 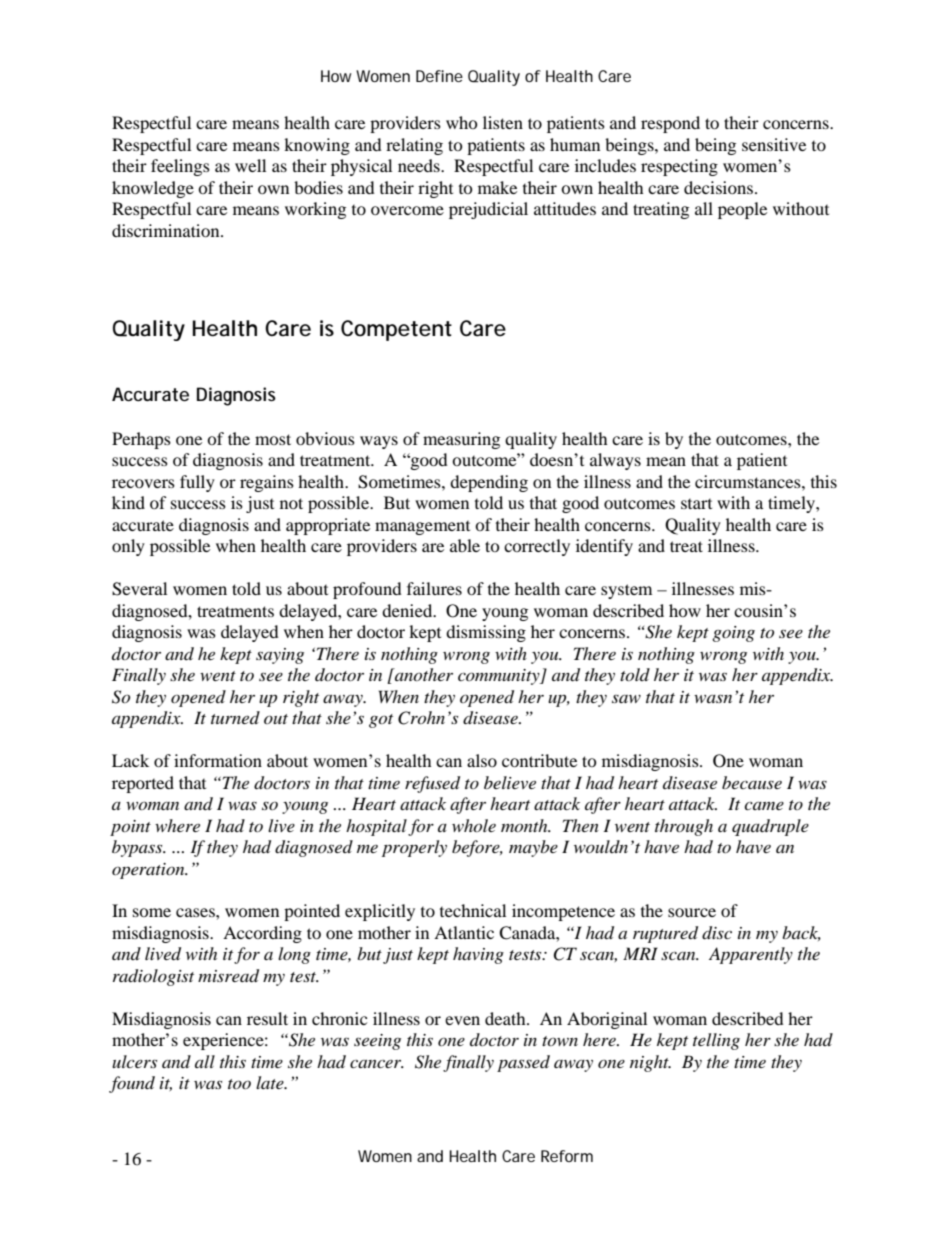 I want to click on fully, so click(x=197, y=483).
